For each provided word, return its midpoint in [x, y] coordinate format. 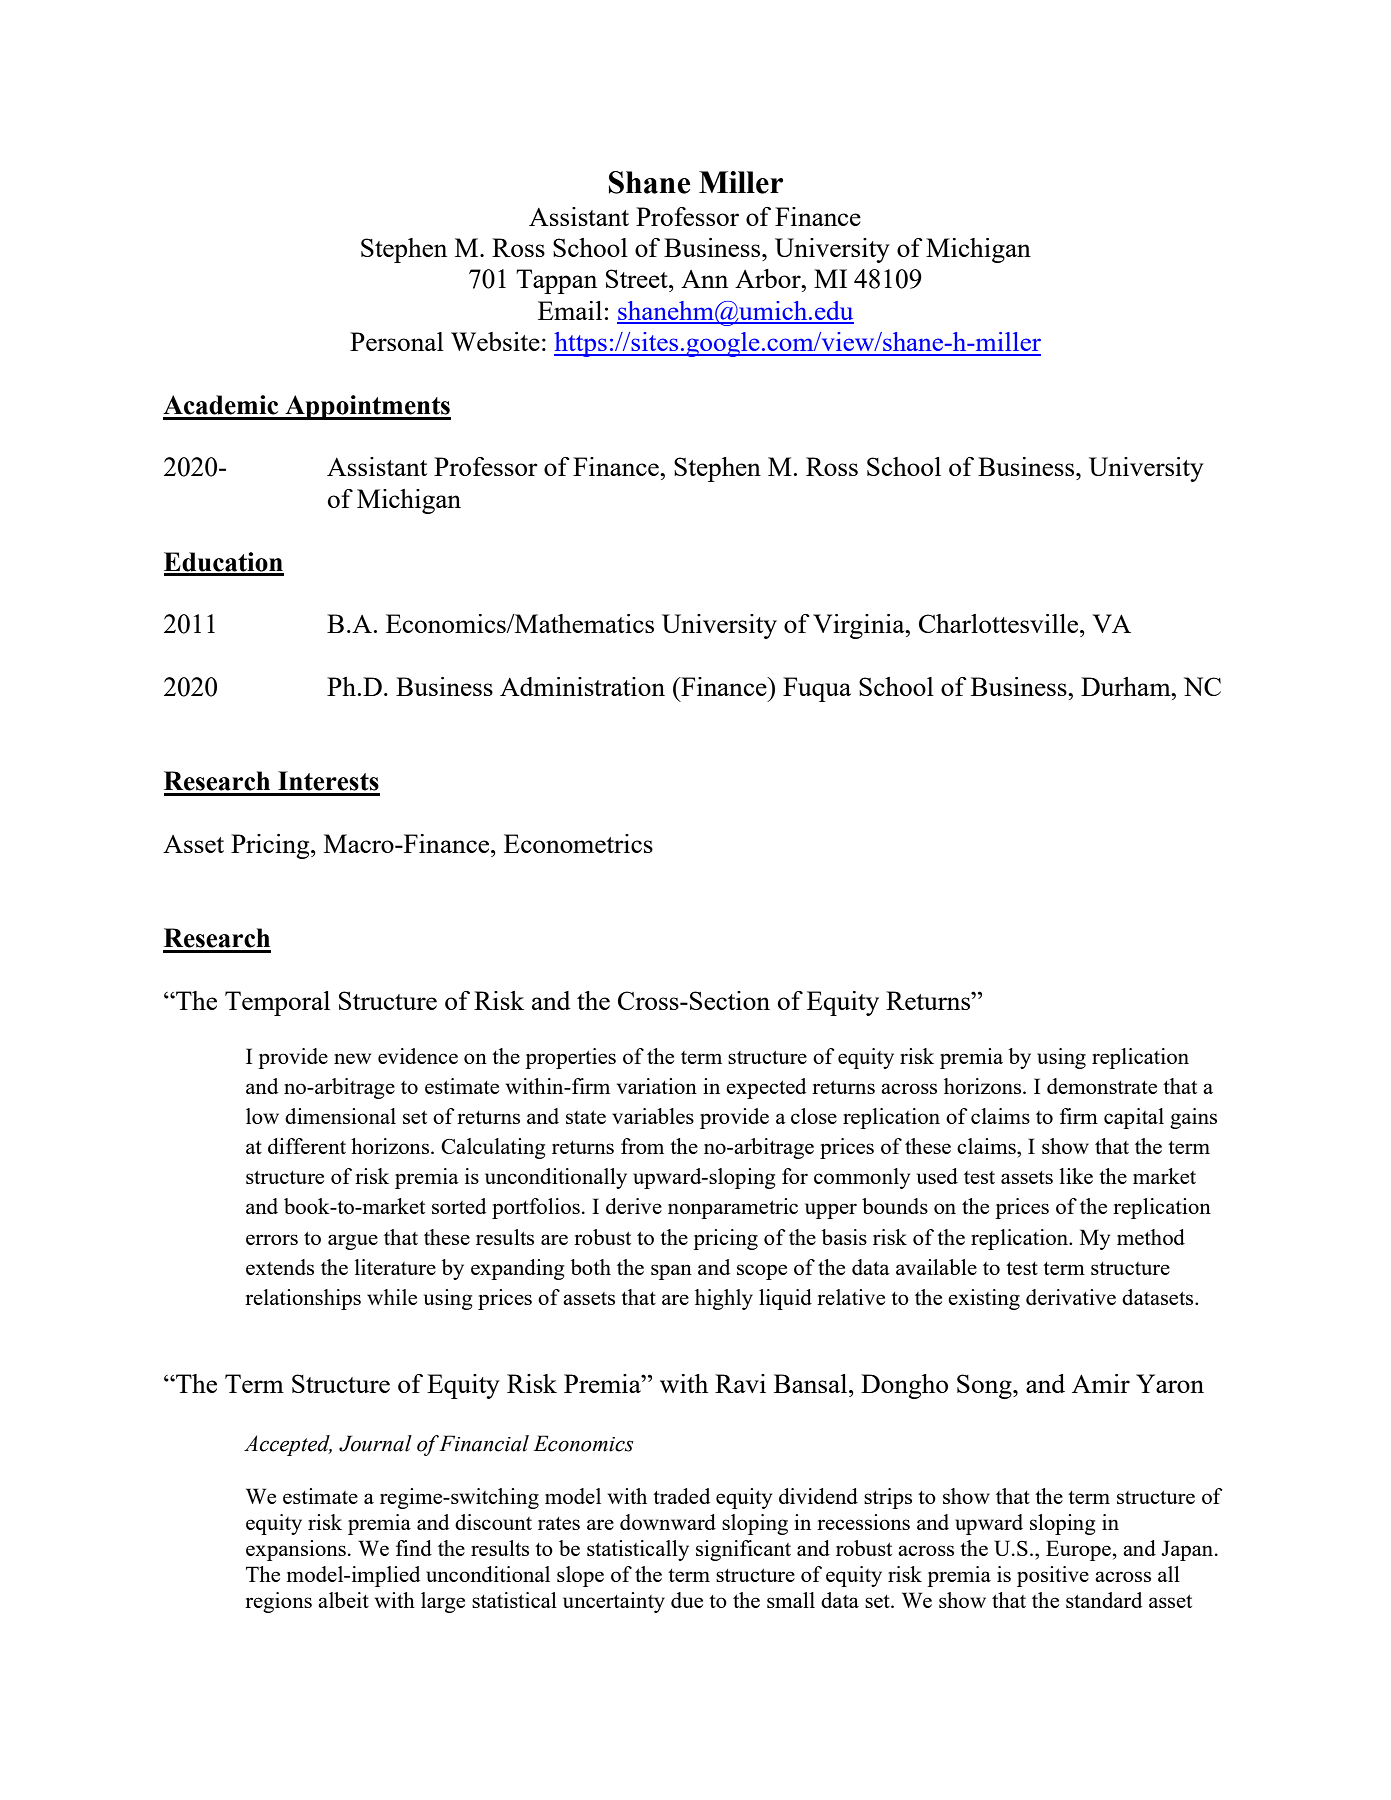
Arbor [769, 278]
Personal [397, 341]
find [414, 1548]
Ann [704, 279]
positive [1053, 1576]
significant [743, 1550]
